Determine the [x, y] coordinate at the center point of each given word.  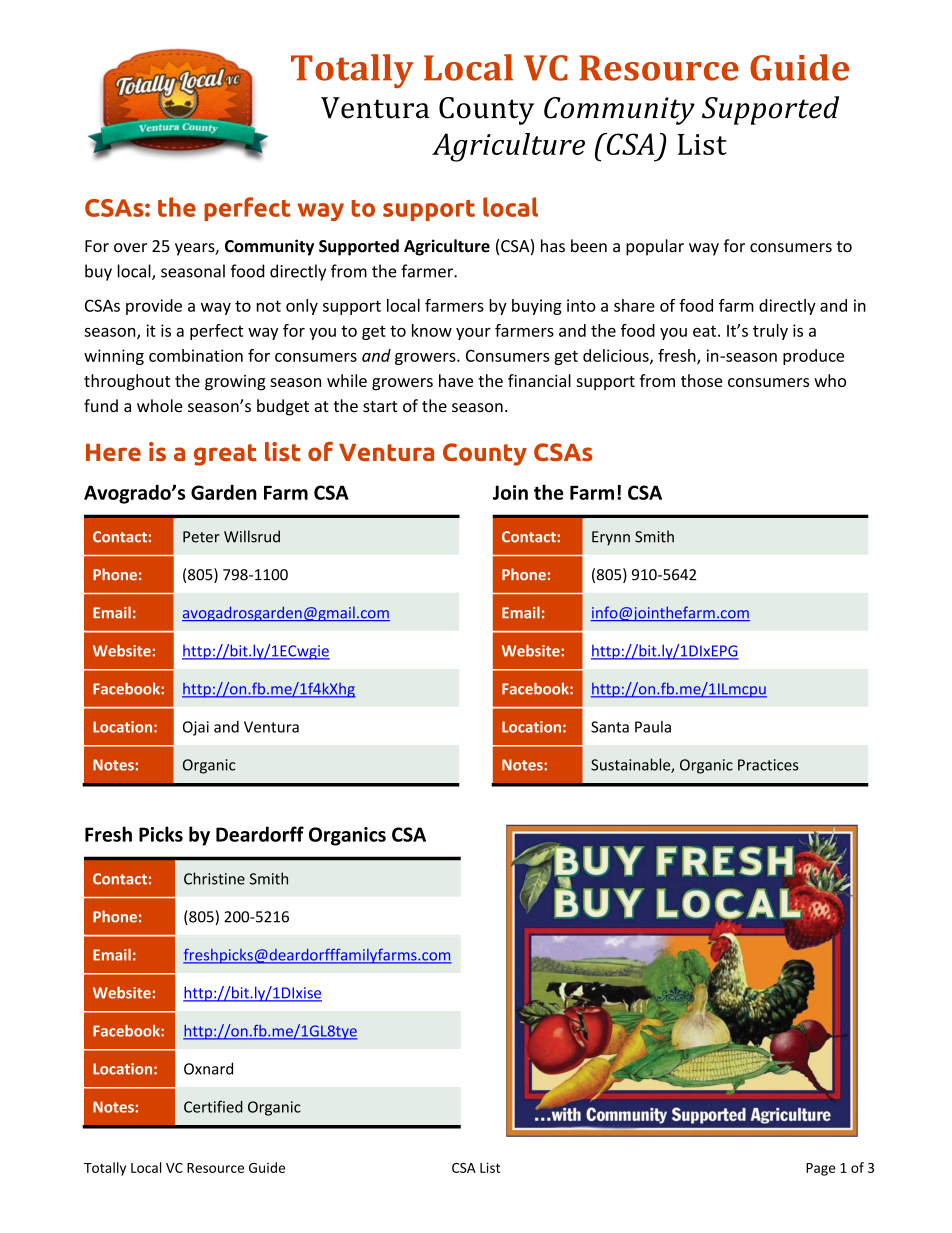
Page [820, 1169]
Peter [201, 537]
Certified [213, 1106]
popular [655, 247]
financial [539, 380]
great [225, 455]
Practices [768, 765]
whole [160, 405]
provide [154, 307]
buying [537, 307]
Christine [214, 878]
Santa [610, 727]
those [702, 380]
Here [113, 453]
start [380, 406]
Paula [653, 727]
